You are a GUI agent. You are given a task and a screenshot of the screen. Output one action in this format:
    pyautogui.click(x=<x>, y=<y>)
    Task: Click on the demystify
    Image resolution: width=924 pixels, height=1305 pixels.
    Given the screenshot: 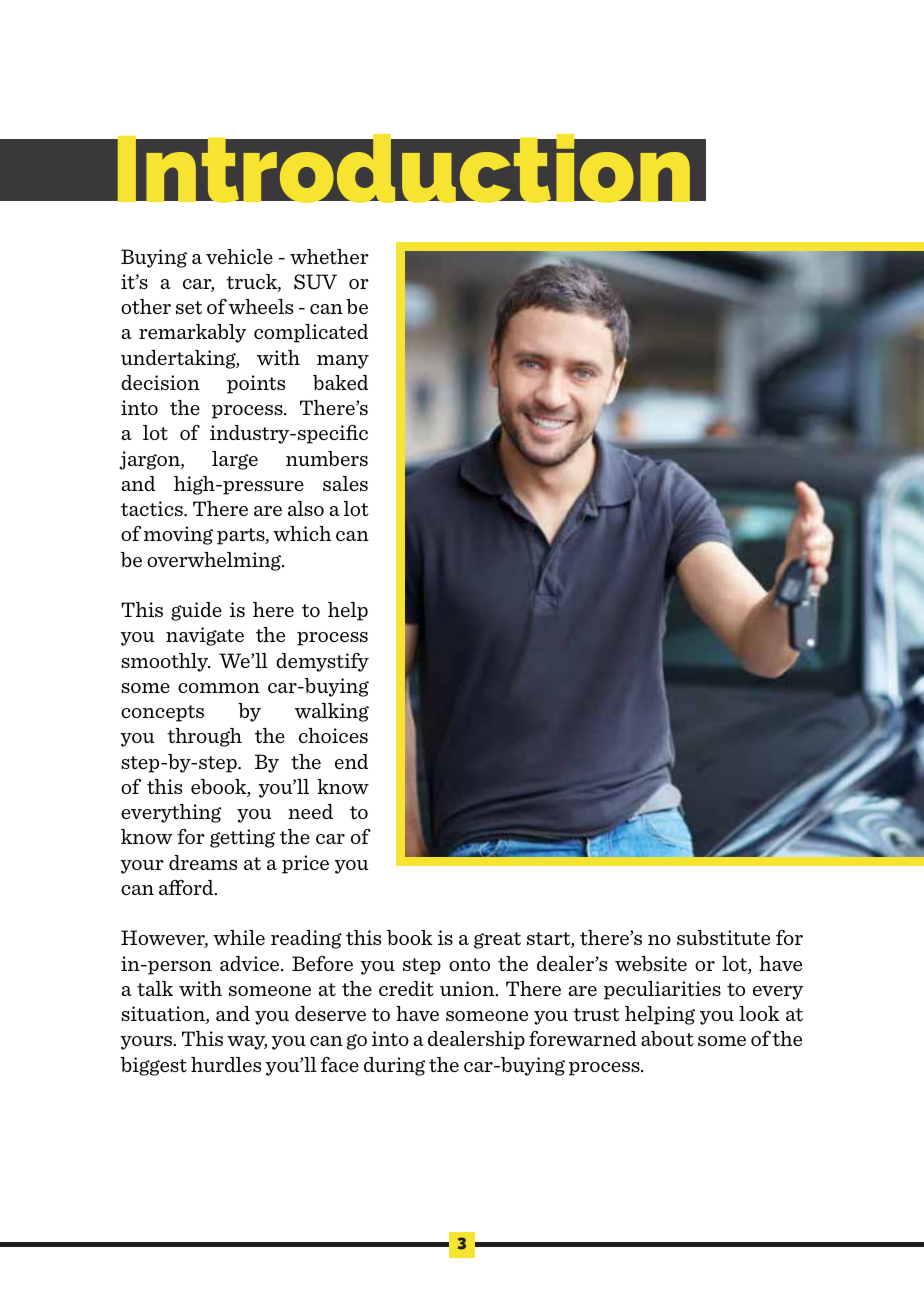 What is the action you would take?
    pyautogui.click(x=322, y=662)
